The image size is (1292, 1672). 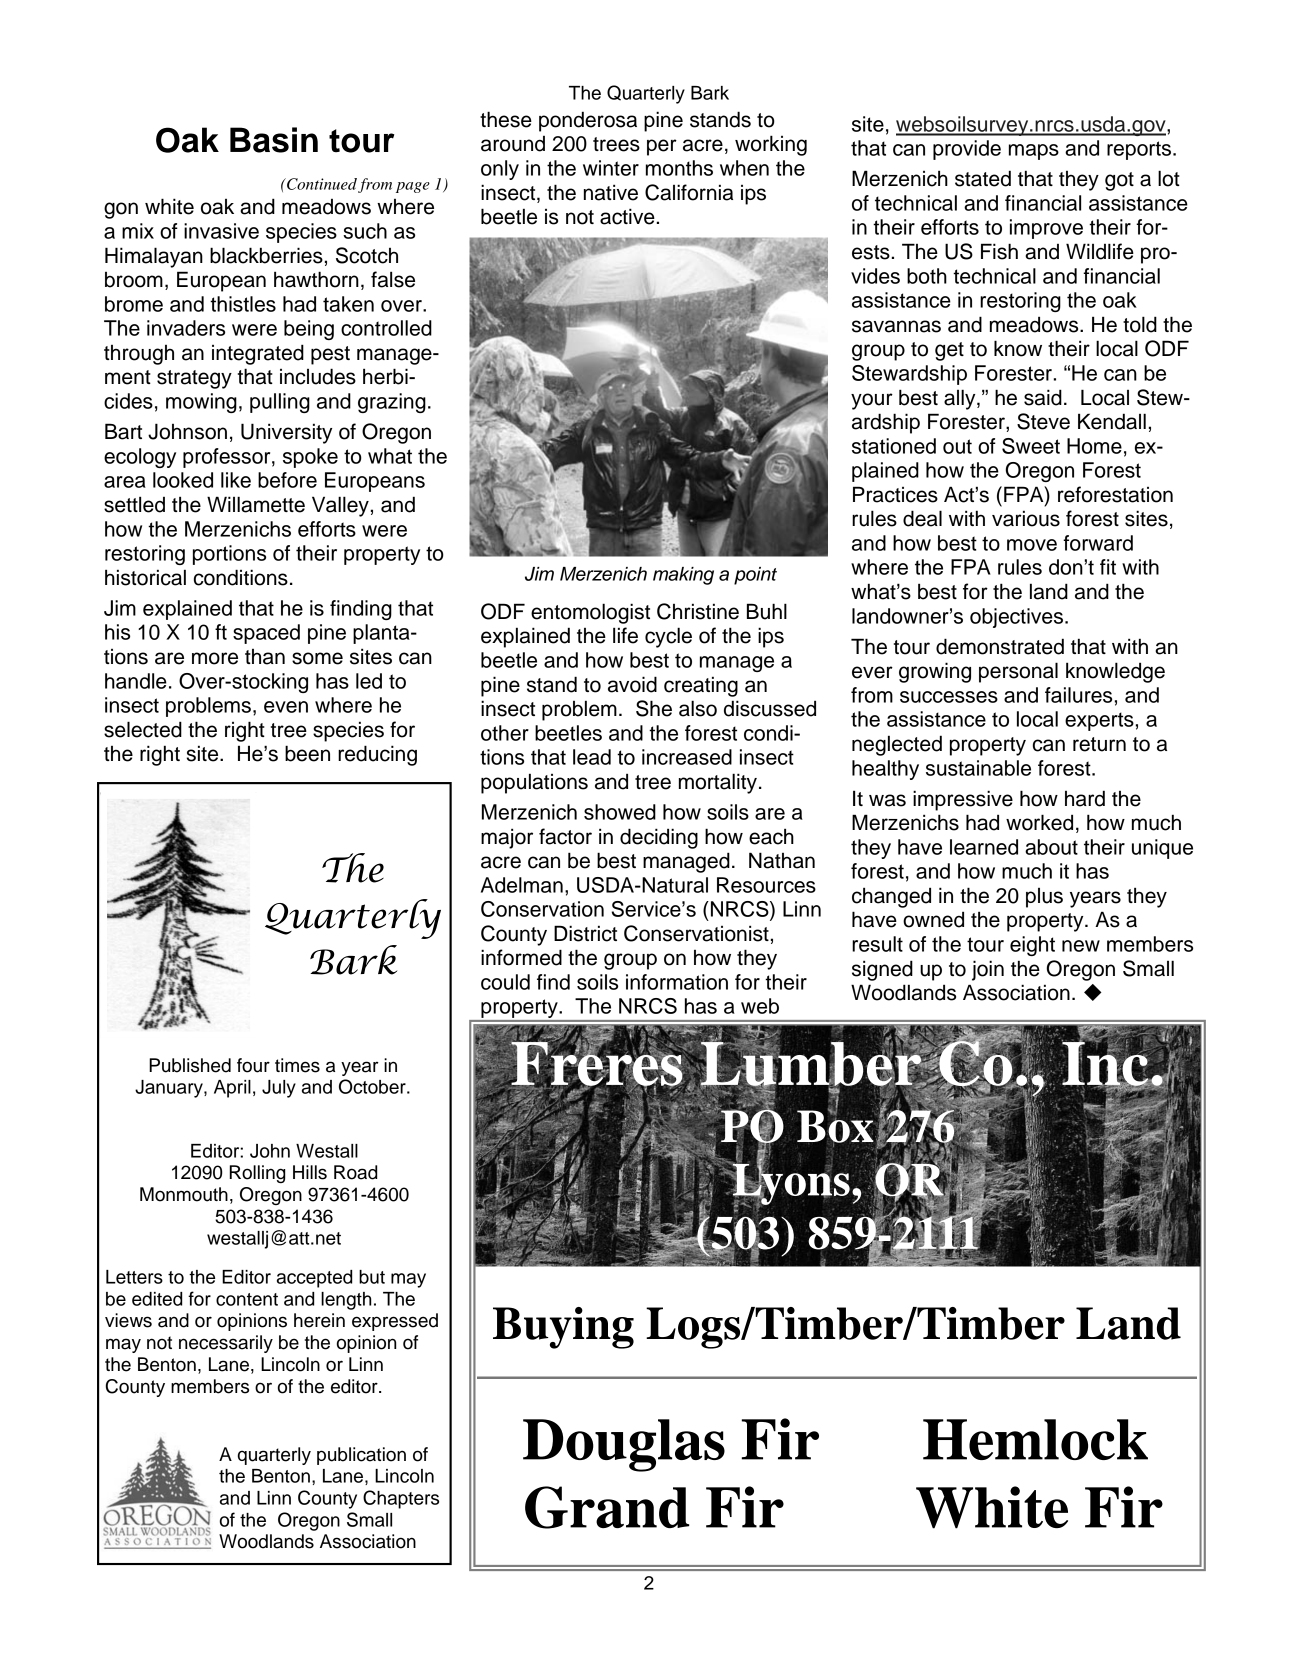 I want to click on Basin, so click(x=274, y=140).
